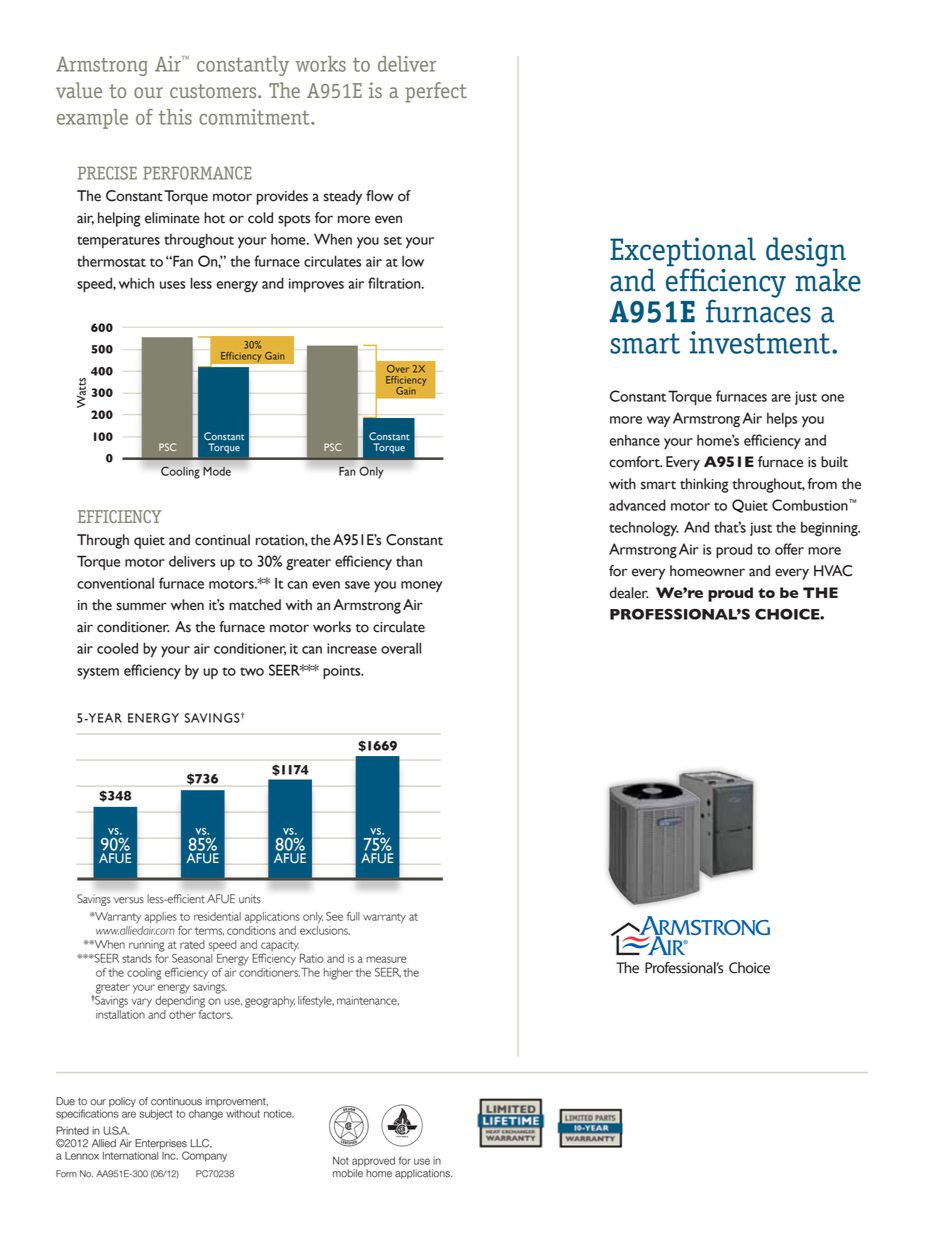 The image size is (952, 1233). What do you see at coordinates (436, 92) in the page?
I see `perfect` at bounding box center [436, 92].
